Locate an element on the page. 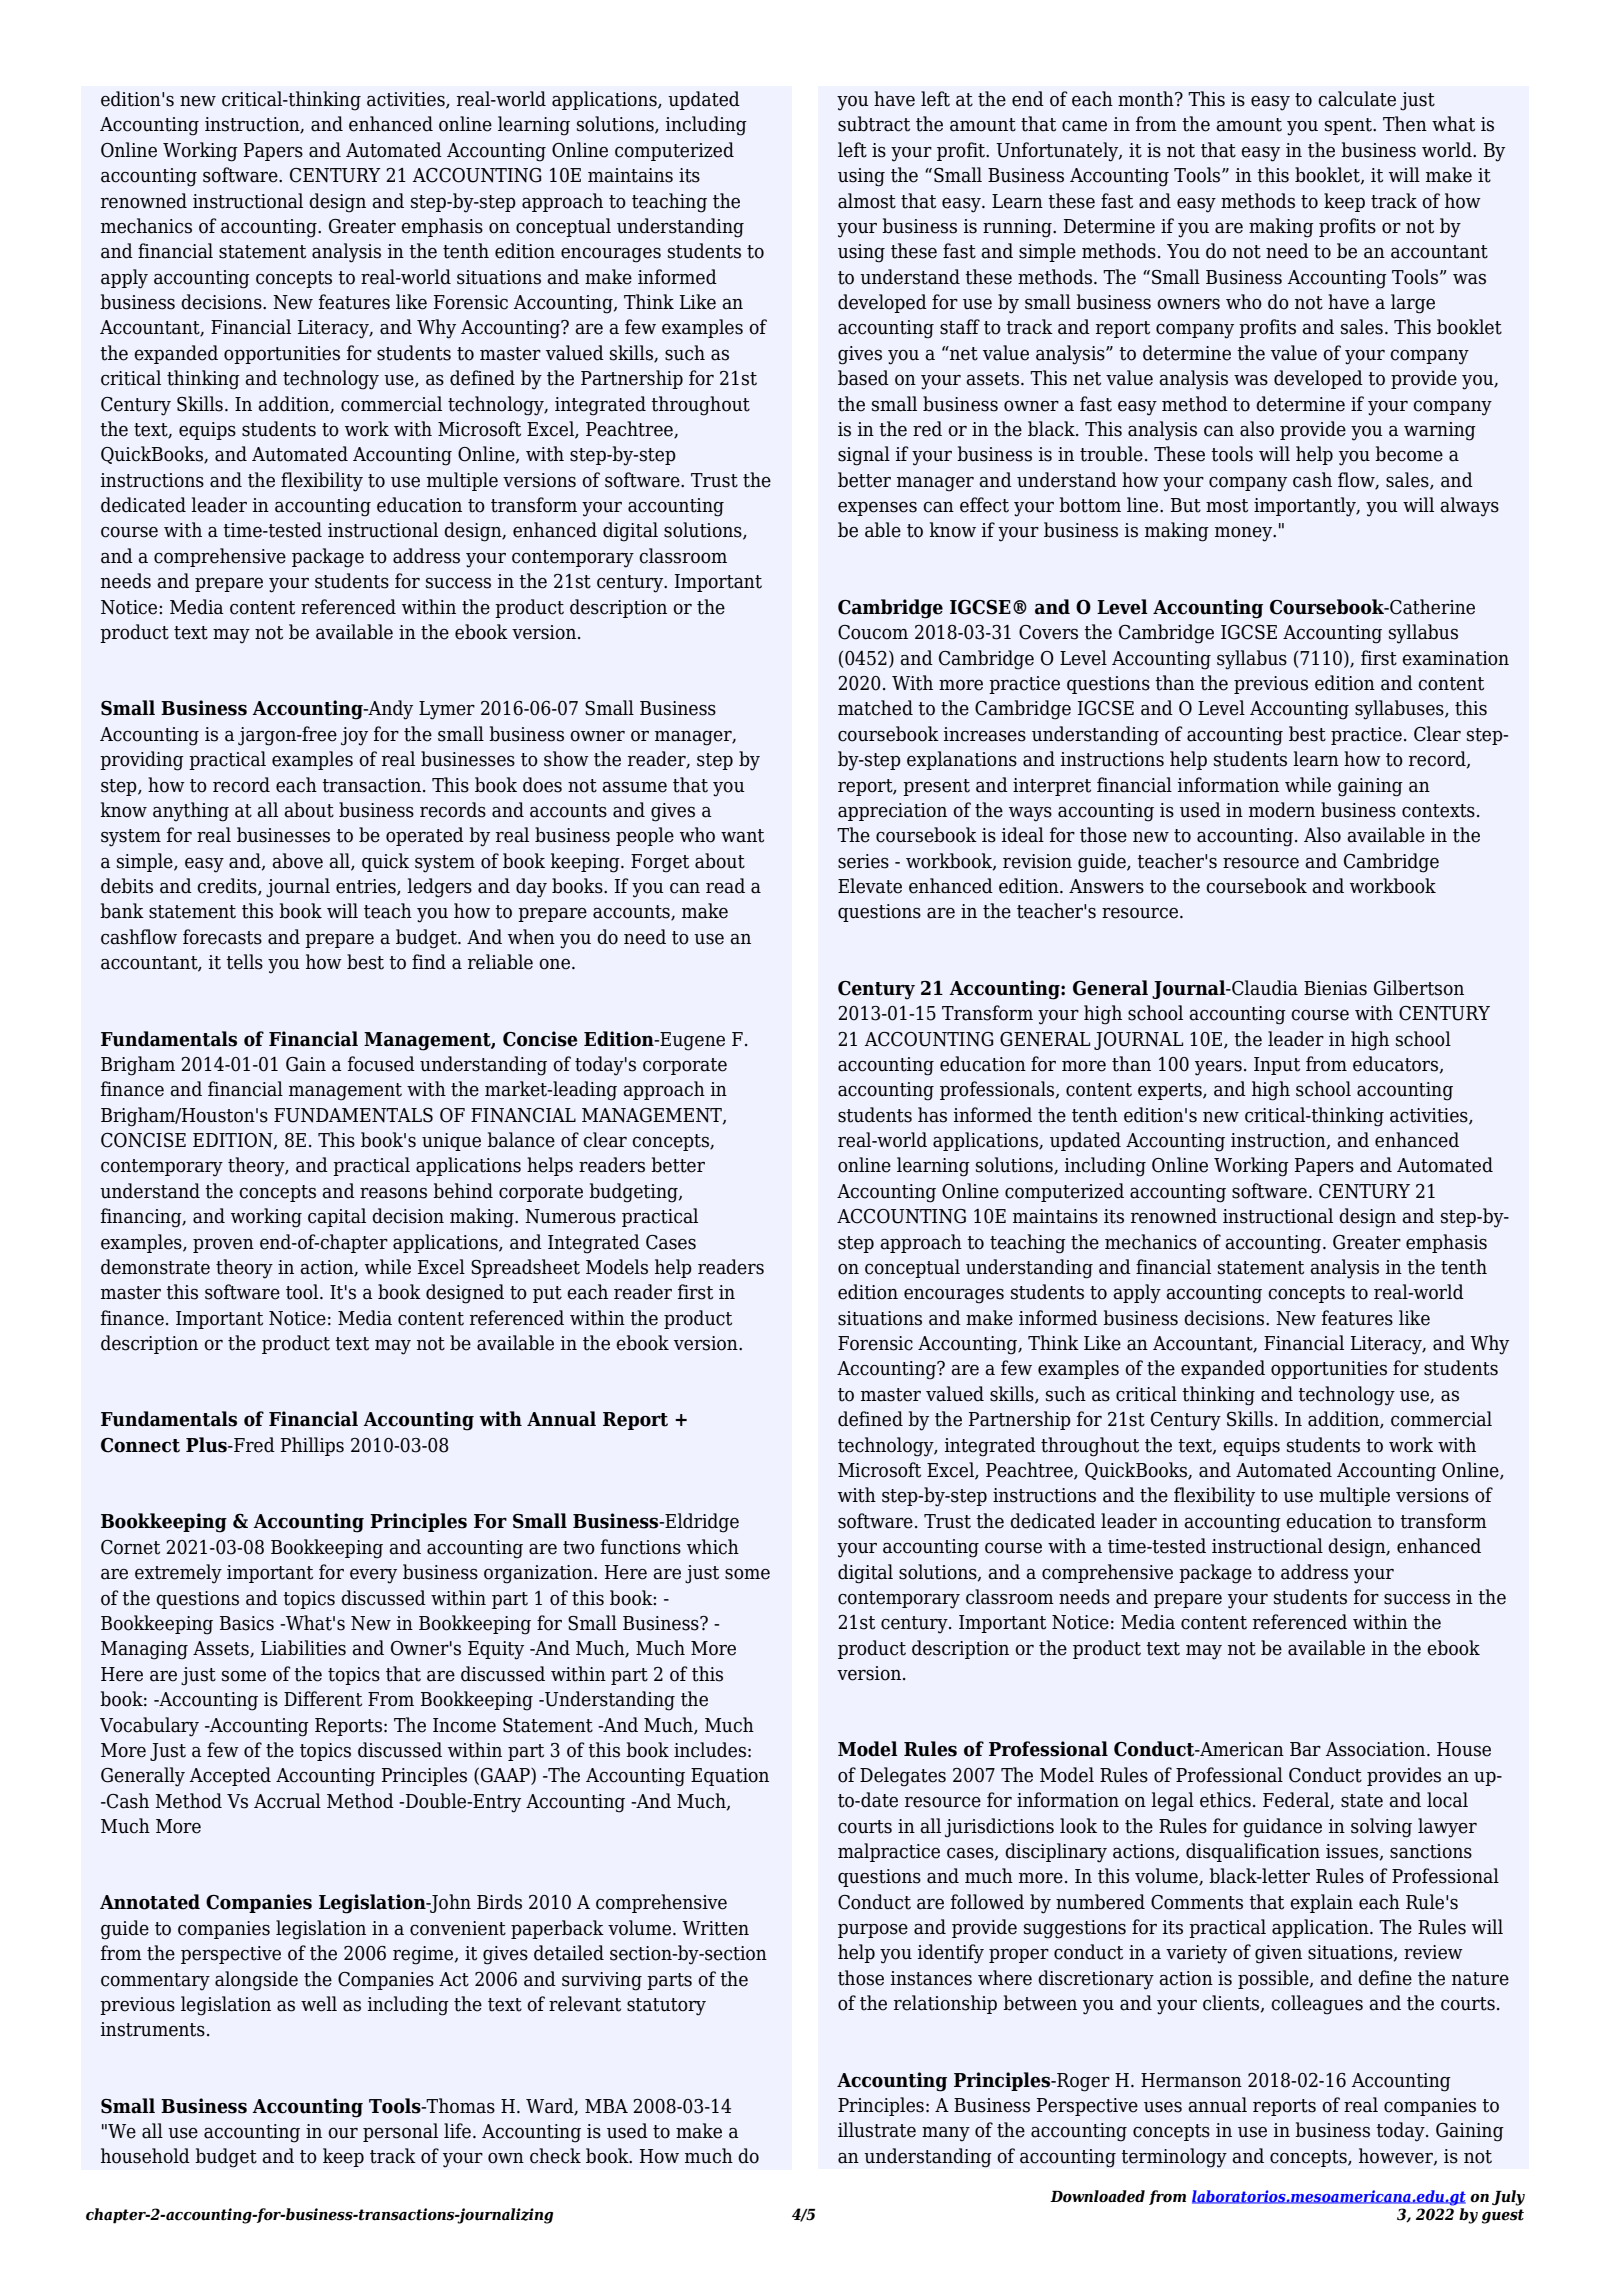 The image size is (1610, 2277). spent is located at coordinates (1349, 126).
